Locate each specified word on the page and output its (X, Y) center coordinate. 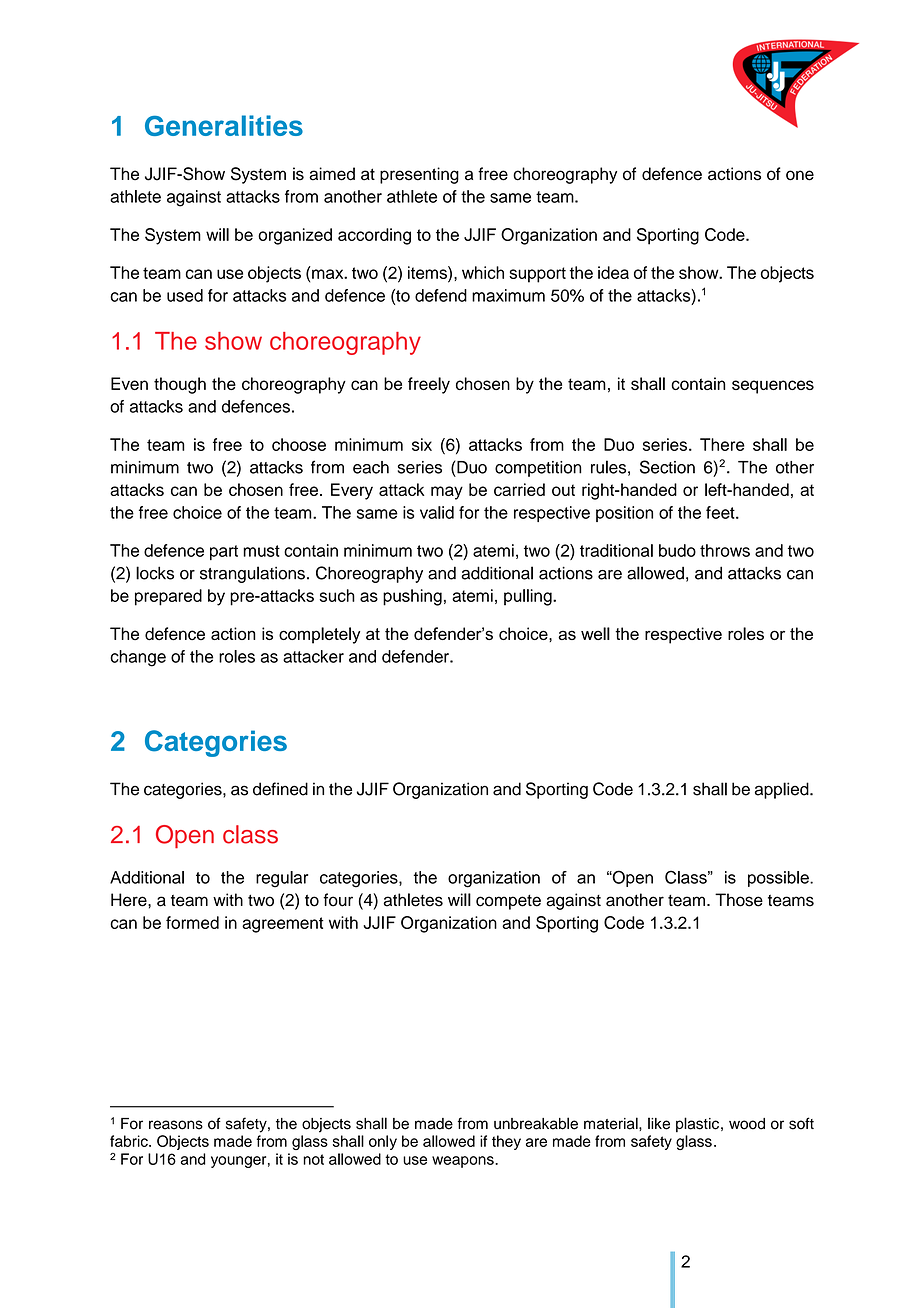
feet (721, 512)
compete (508, 902)
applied (783, 790)
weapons (464, 1162)
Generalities (224, 125)
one (800, 175)
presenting (419, 175)
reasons (176, 1125)
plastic (697, 1124)
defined (280, 789)
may (447, 493)
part (224, 552)
